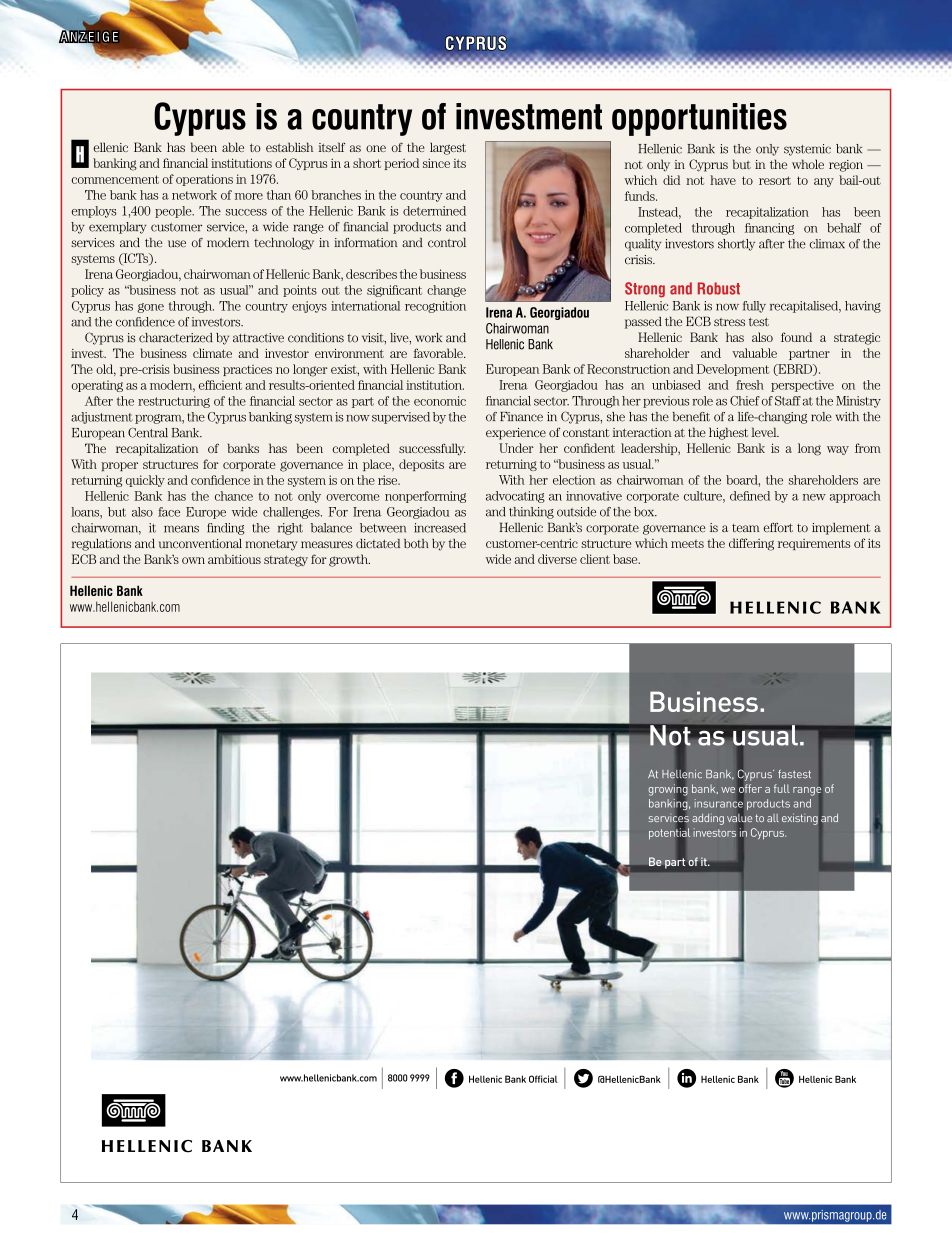  I want to click on diverse, so click(557, 559).
